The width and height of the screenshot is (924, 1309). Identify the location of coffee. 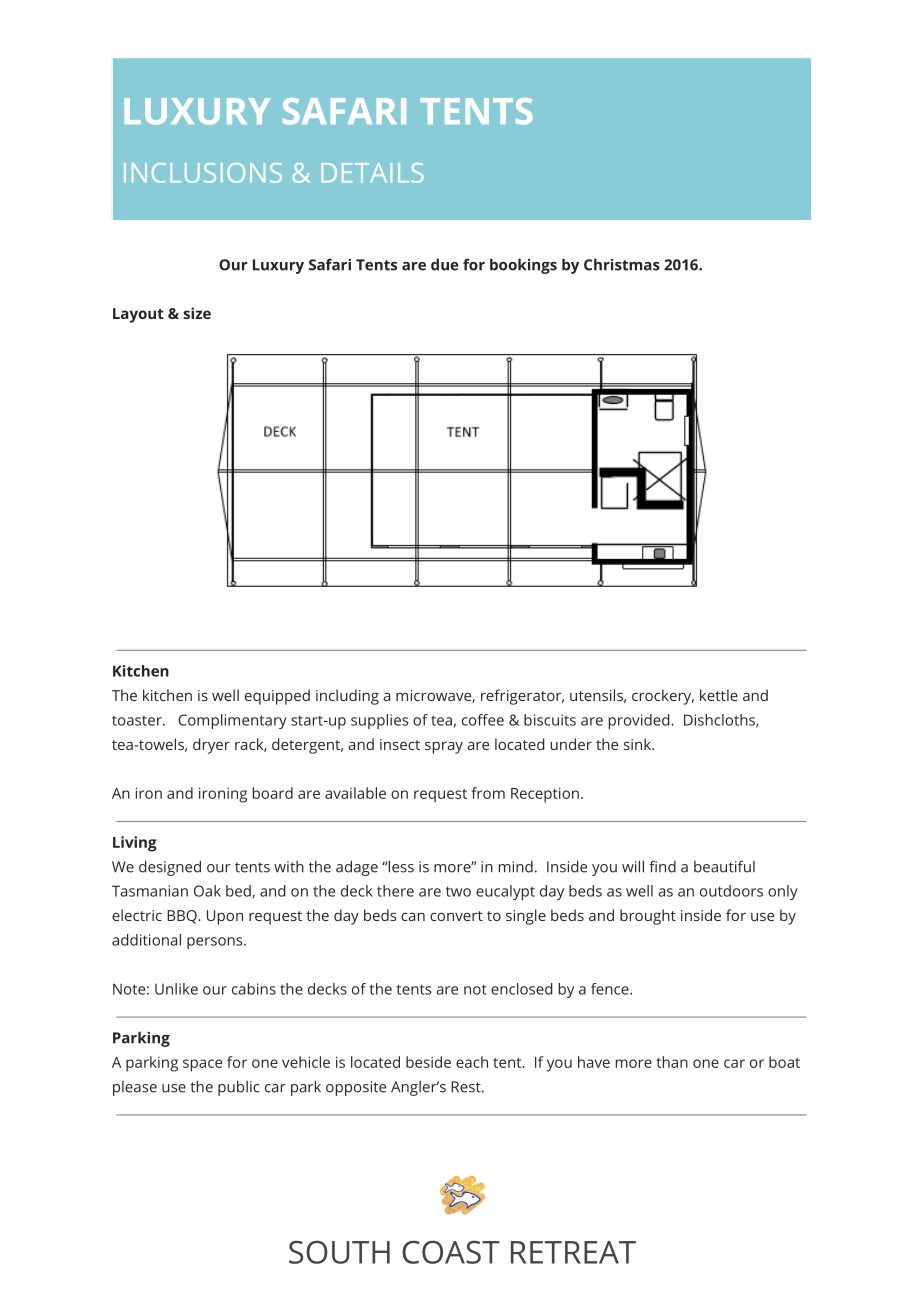
(483, 720).
